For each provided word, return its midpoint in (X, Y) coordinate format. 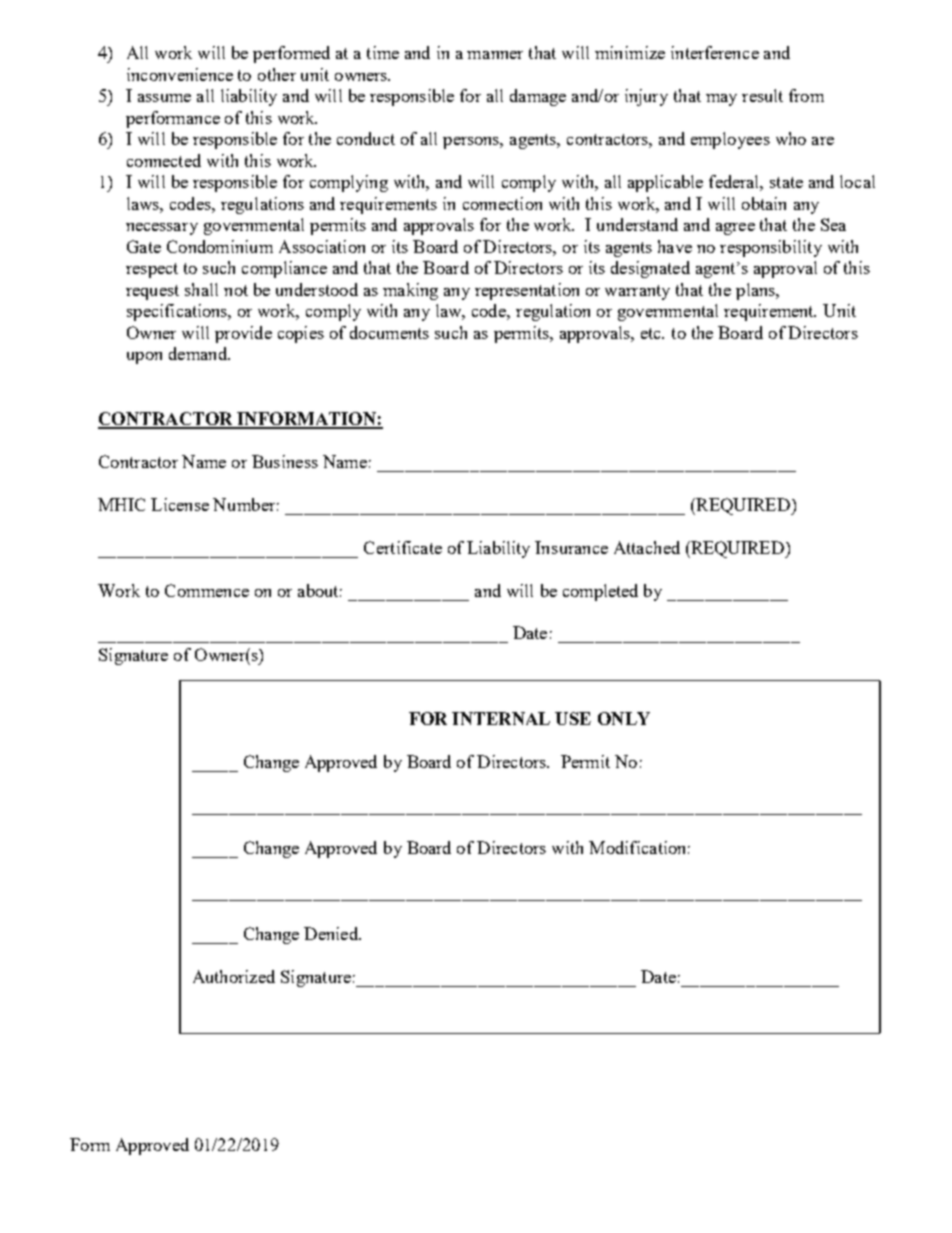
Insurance (571, 547)
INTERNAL (501, 718)
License (180, 504)
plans (756, 291)
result (762, 95)
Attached (647, 547)
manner (495, 55)
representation (527, 291)
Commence (207, 590)
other (277, 74)
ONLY (624, 718)
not (236, 290)
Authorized (234, 976)
